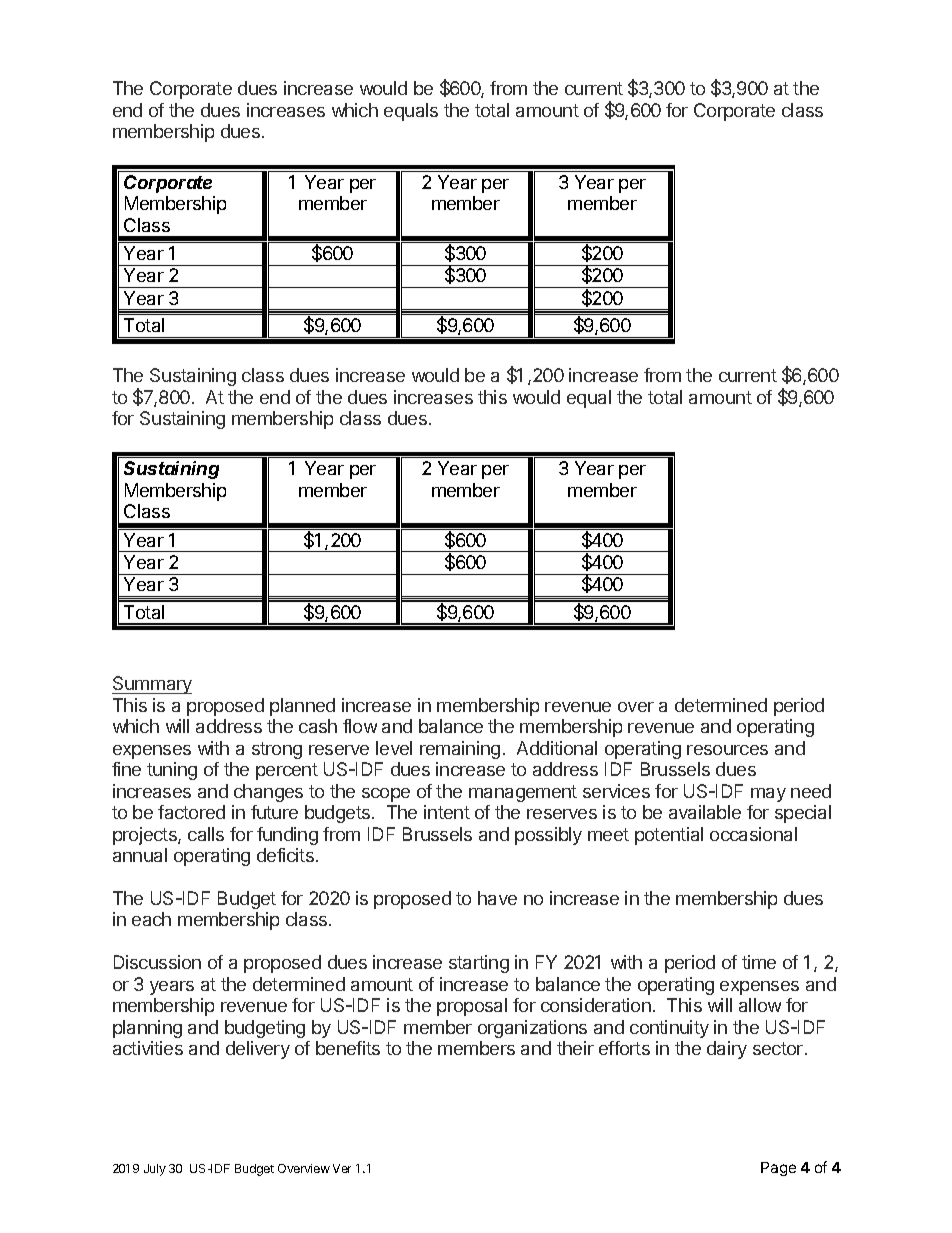 The height and width of the screenshot is (1233, 952). I want to click on July, so click(155, 1170).
